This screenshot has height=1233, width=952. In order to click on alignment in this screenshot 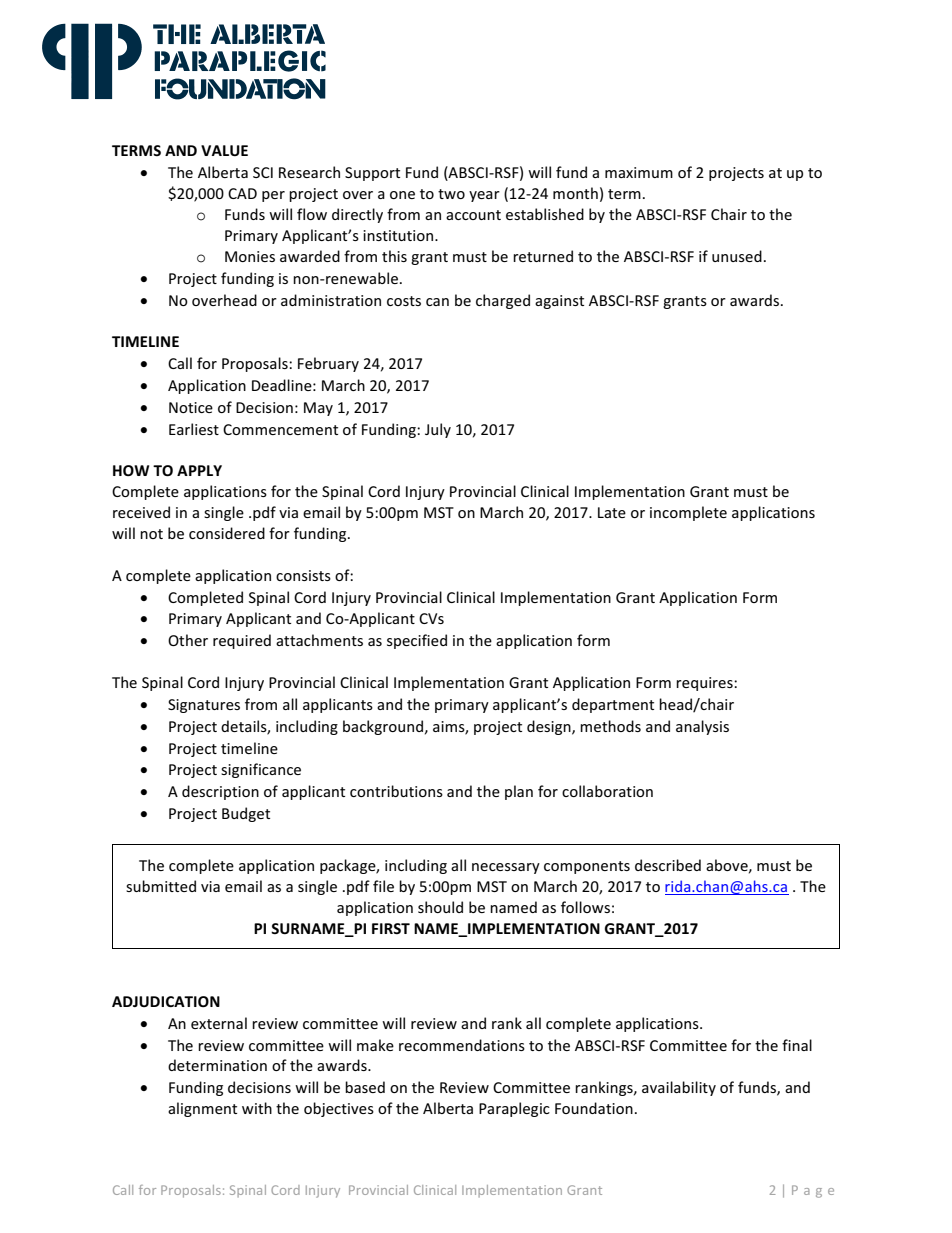, I will do `click(202, 1109)`.
